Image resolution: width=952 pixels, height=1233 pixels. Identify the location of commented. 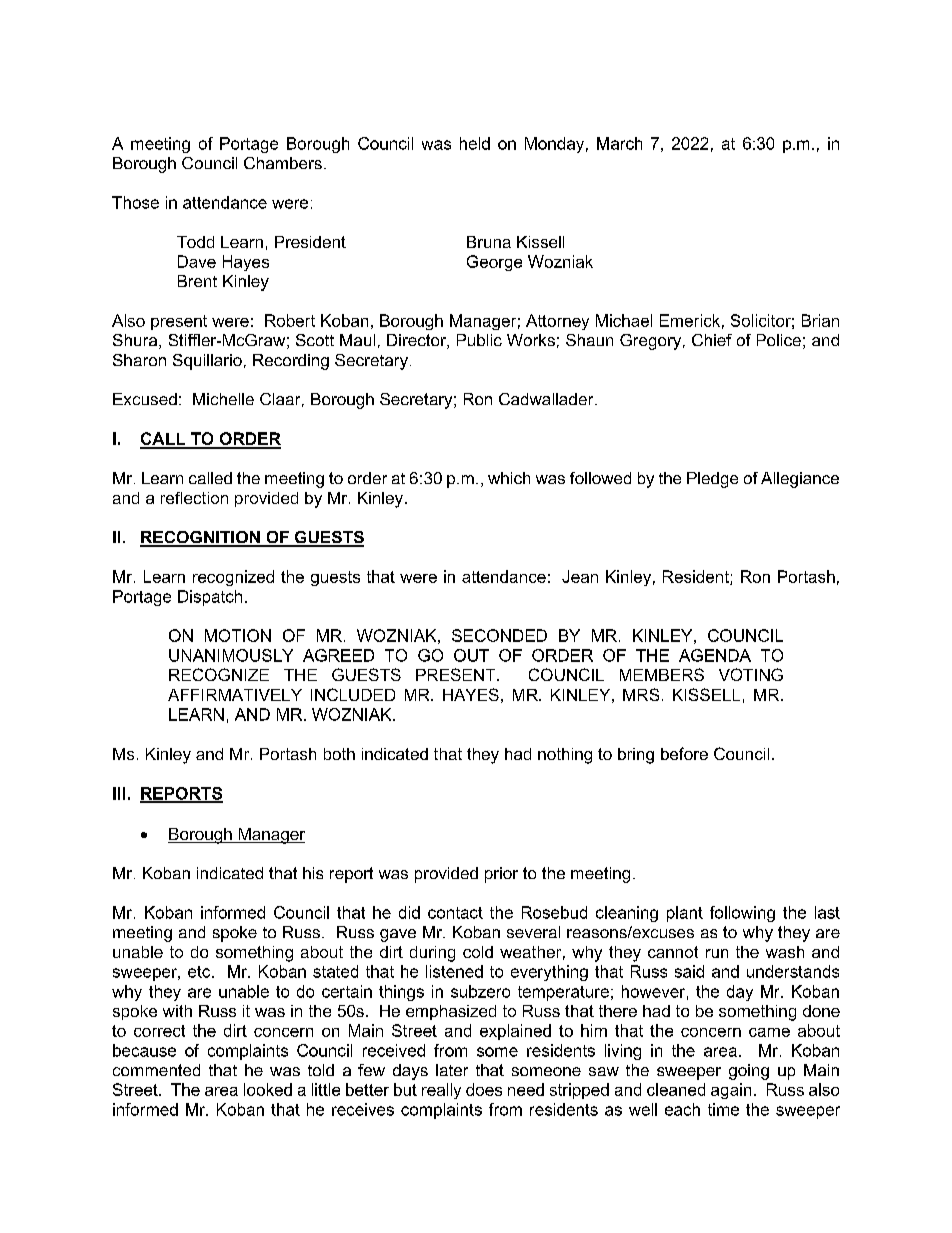
(156, 1070).
